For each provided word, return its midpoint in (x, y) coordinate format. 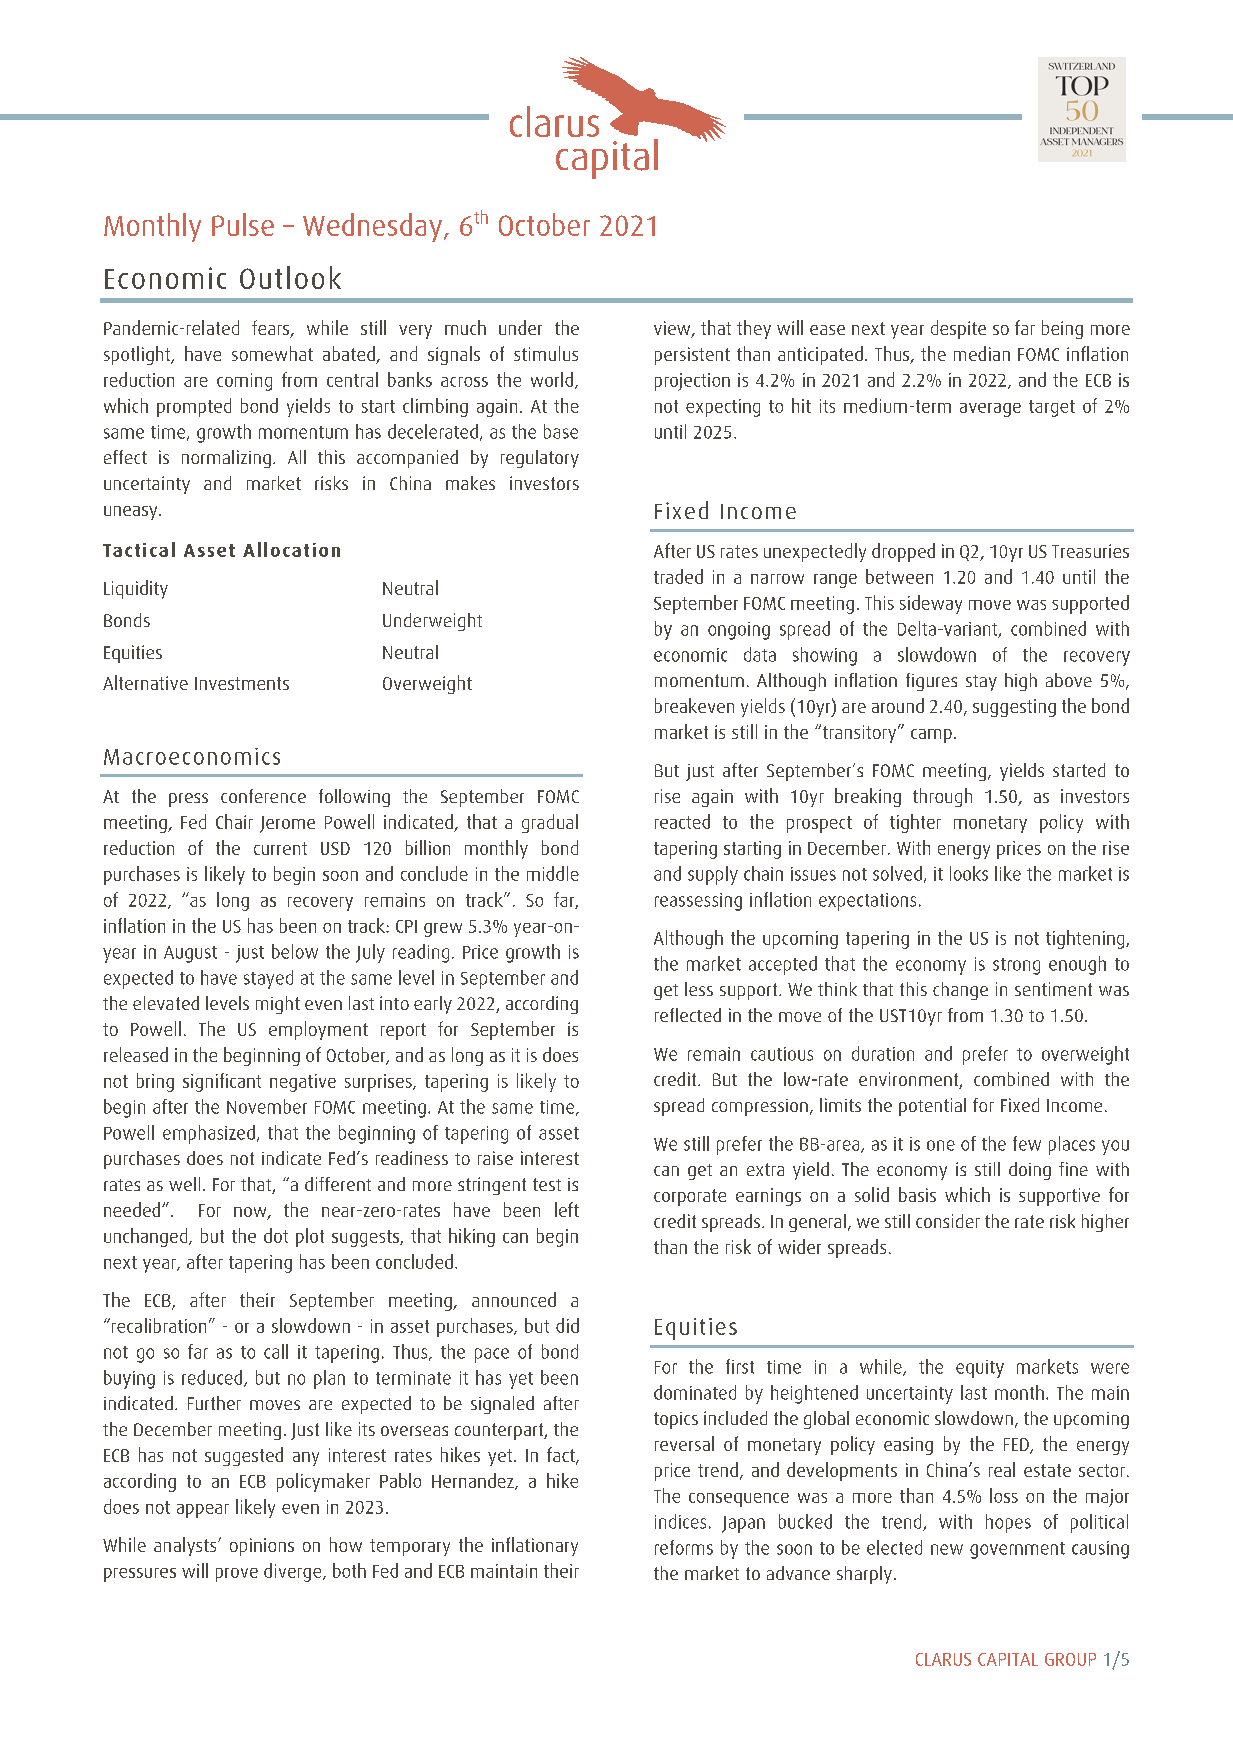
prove (237, 1575)
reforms (684, 1547)
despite (958, 329)
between (899, 576)
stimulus (546, 353)
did (567, 1325)
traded (678, 576)
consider (948, 1221)
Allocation (291, 549)
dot (276, 1235)
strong (1016, 966)
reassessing (698, 902)
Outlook (290, 277)
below (295, 951)
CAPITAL (1008, 1659)
